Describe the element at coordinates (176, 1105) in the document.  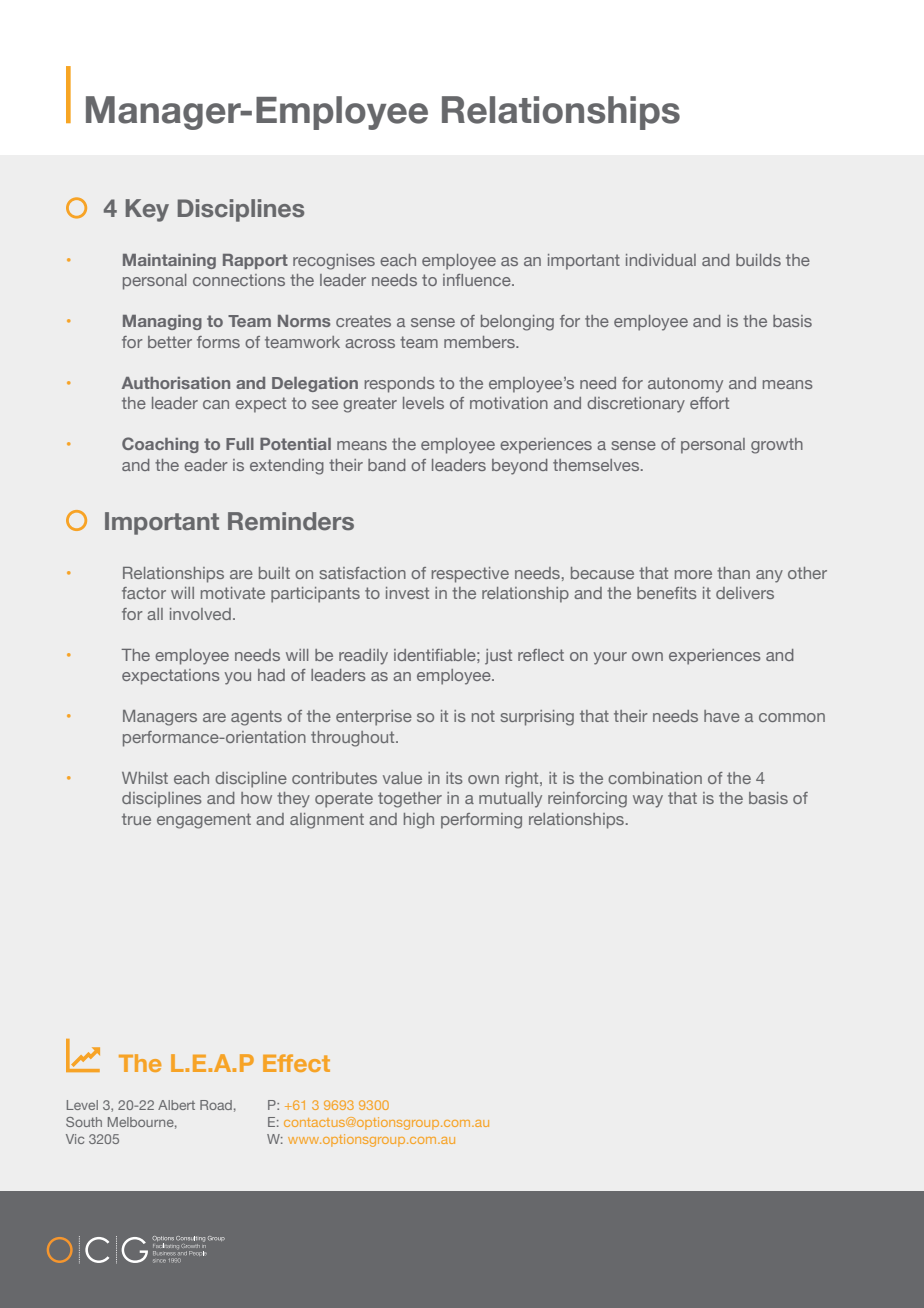
I see `Albert` at that location.
